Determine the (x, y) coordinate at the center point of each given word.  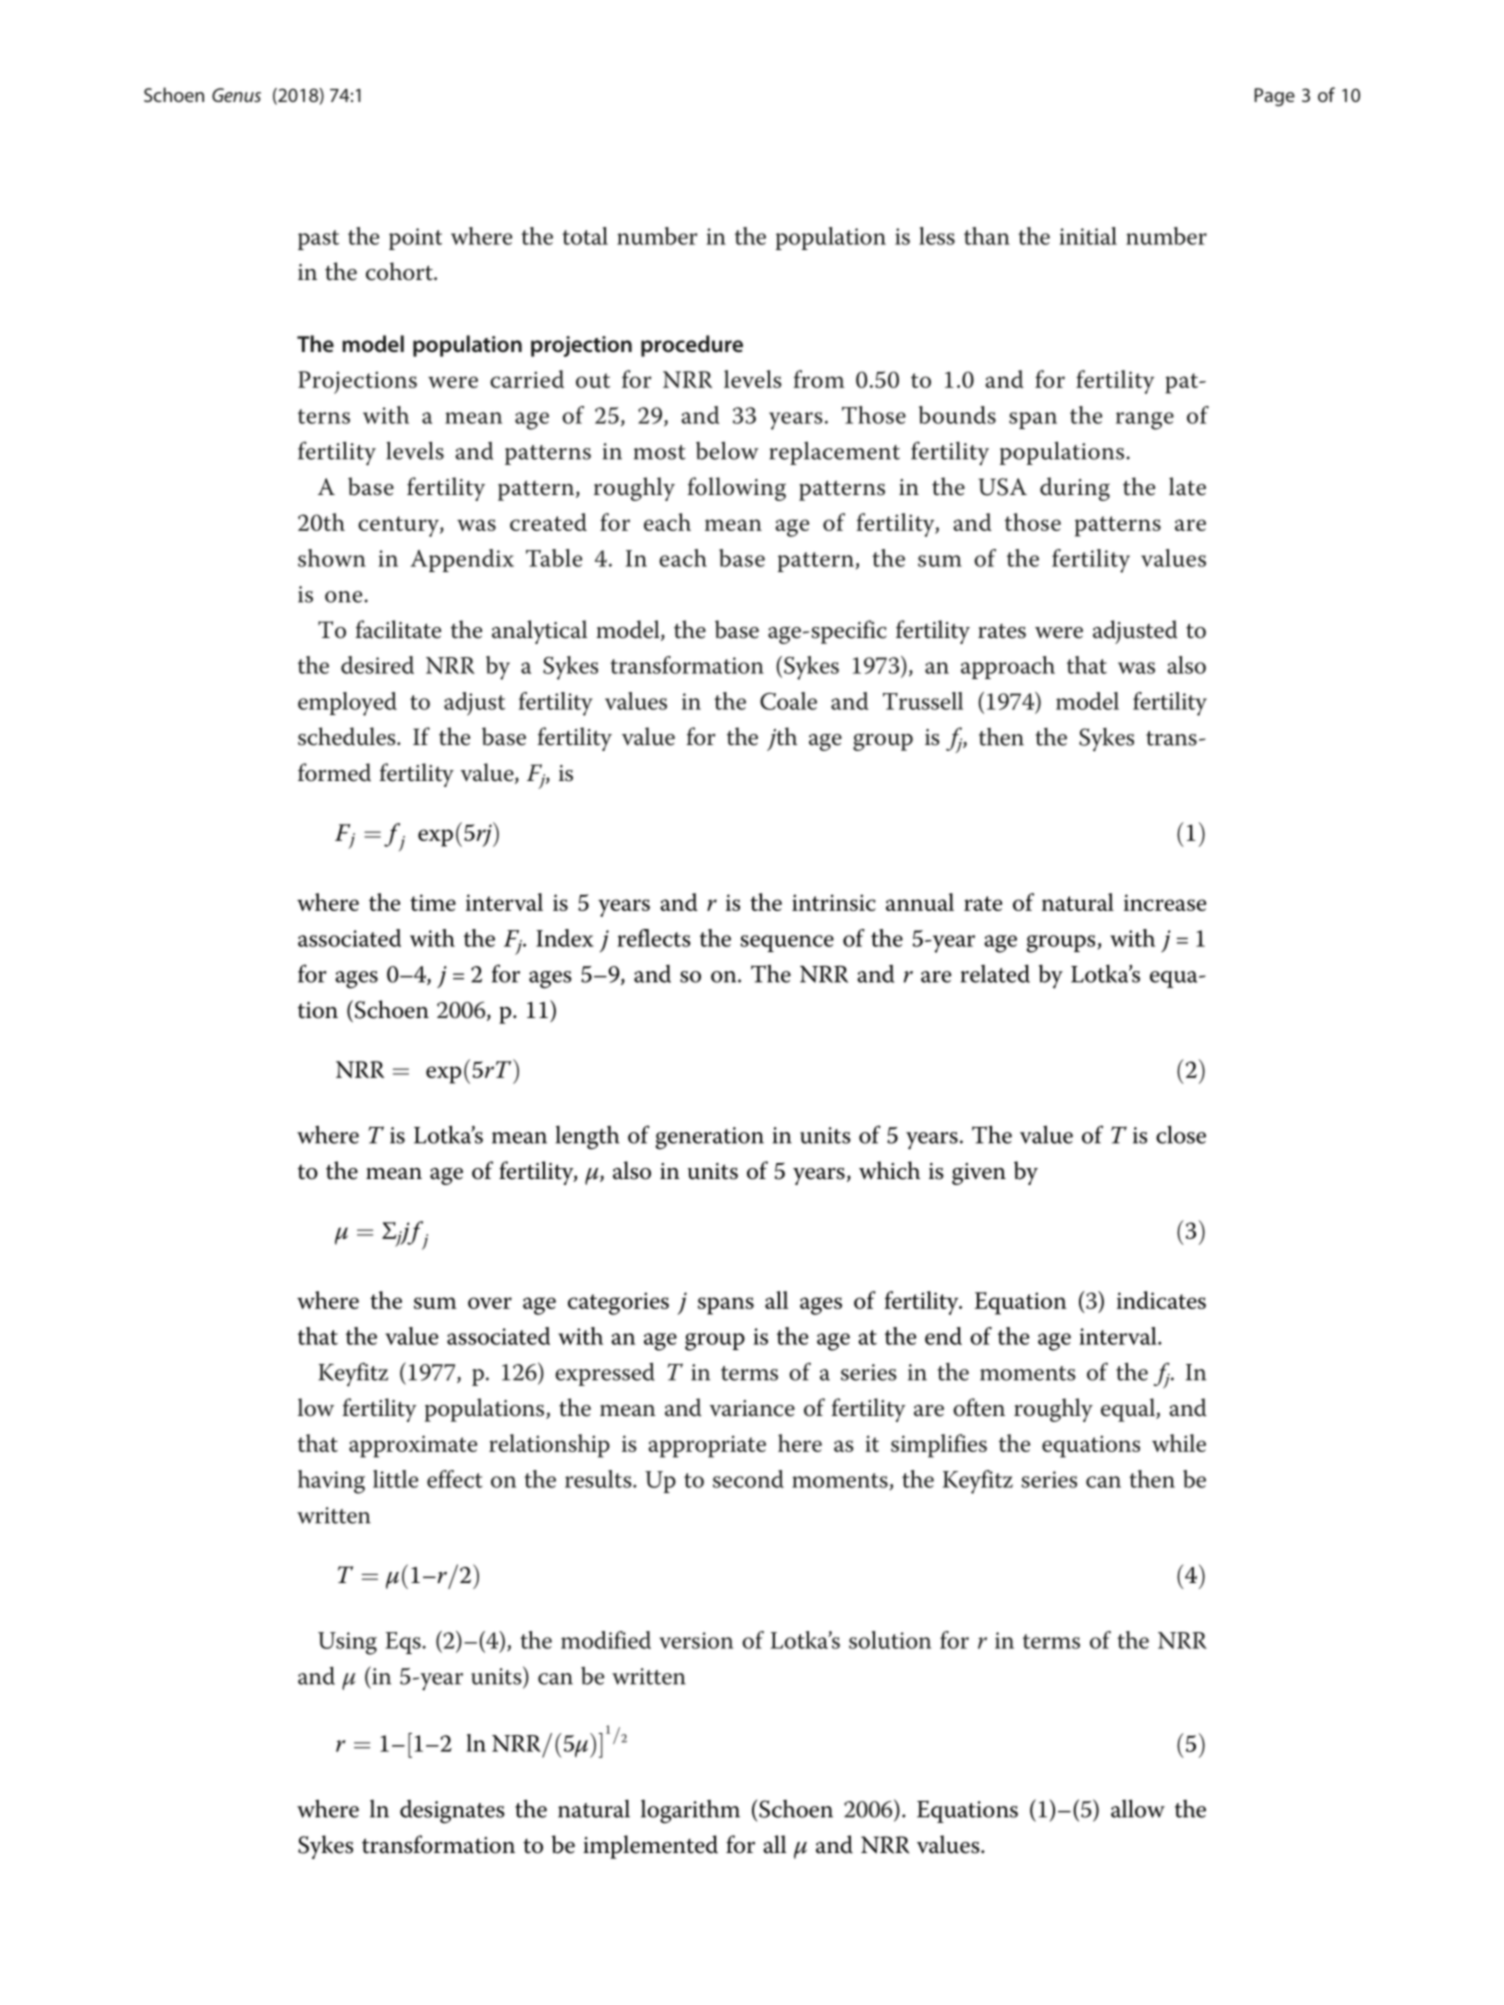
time (433, 902)
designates (452, 1812)
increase (1165, 902)
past (318, 240)
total (585, 236)
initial (1088, 236)
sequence (787, 943)
